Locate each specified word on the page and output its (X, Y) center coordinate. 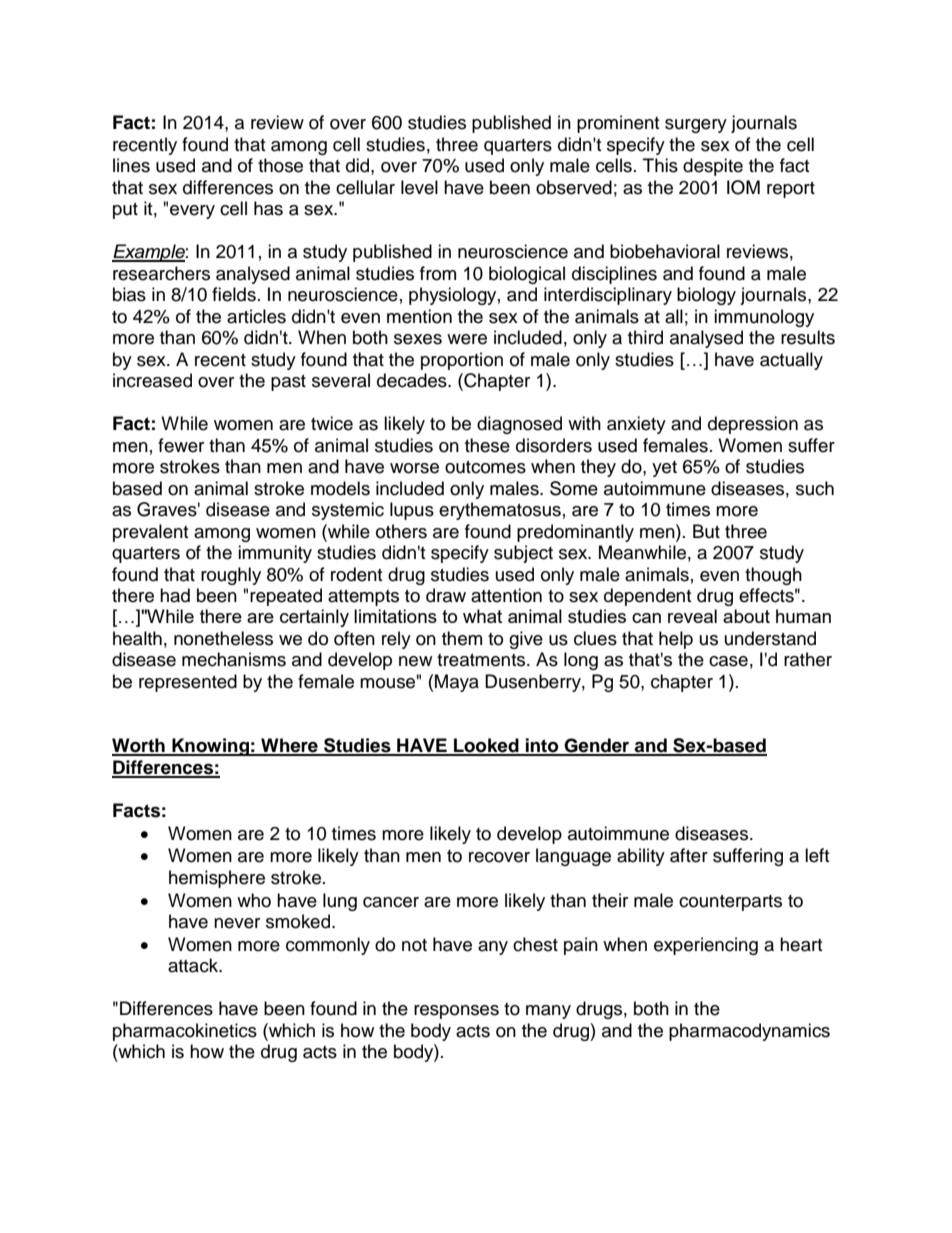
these (487, 445)
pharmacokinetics (185, 1032)
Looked (486, 746)
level (419, 187)
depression (753, 425)
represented (188, 683)
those (280, 165)
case (728, 661)
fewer (181, 445)
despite (713, 167)
